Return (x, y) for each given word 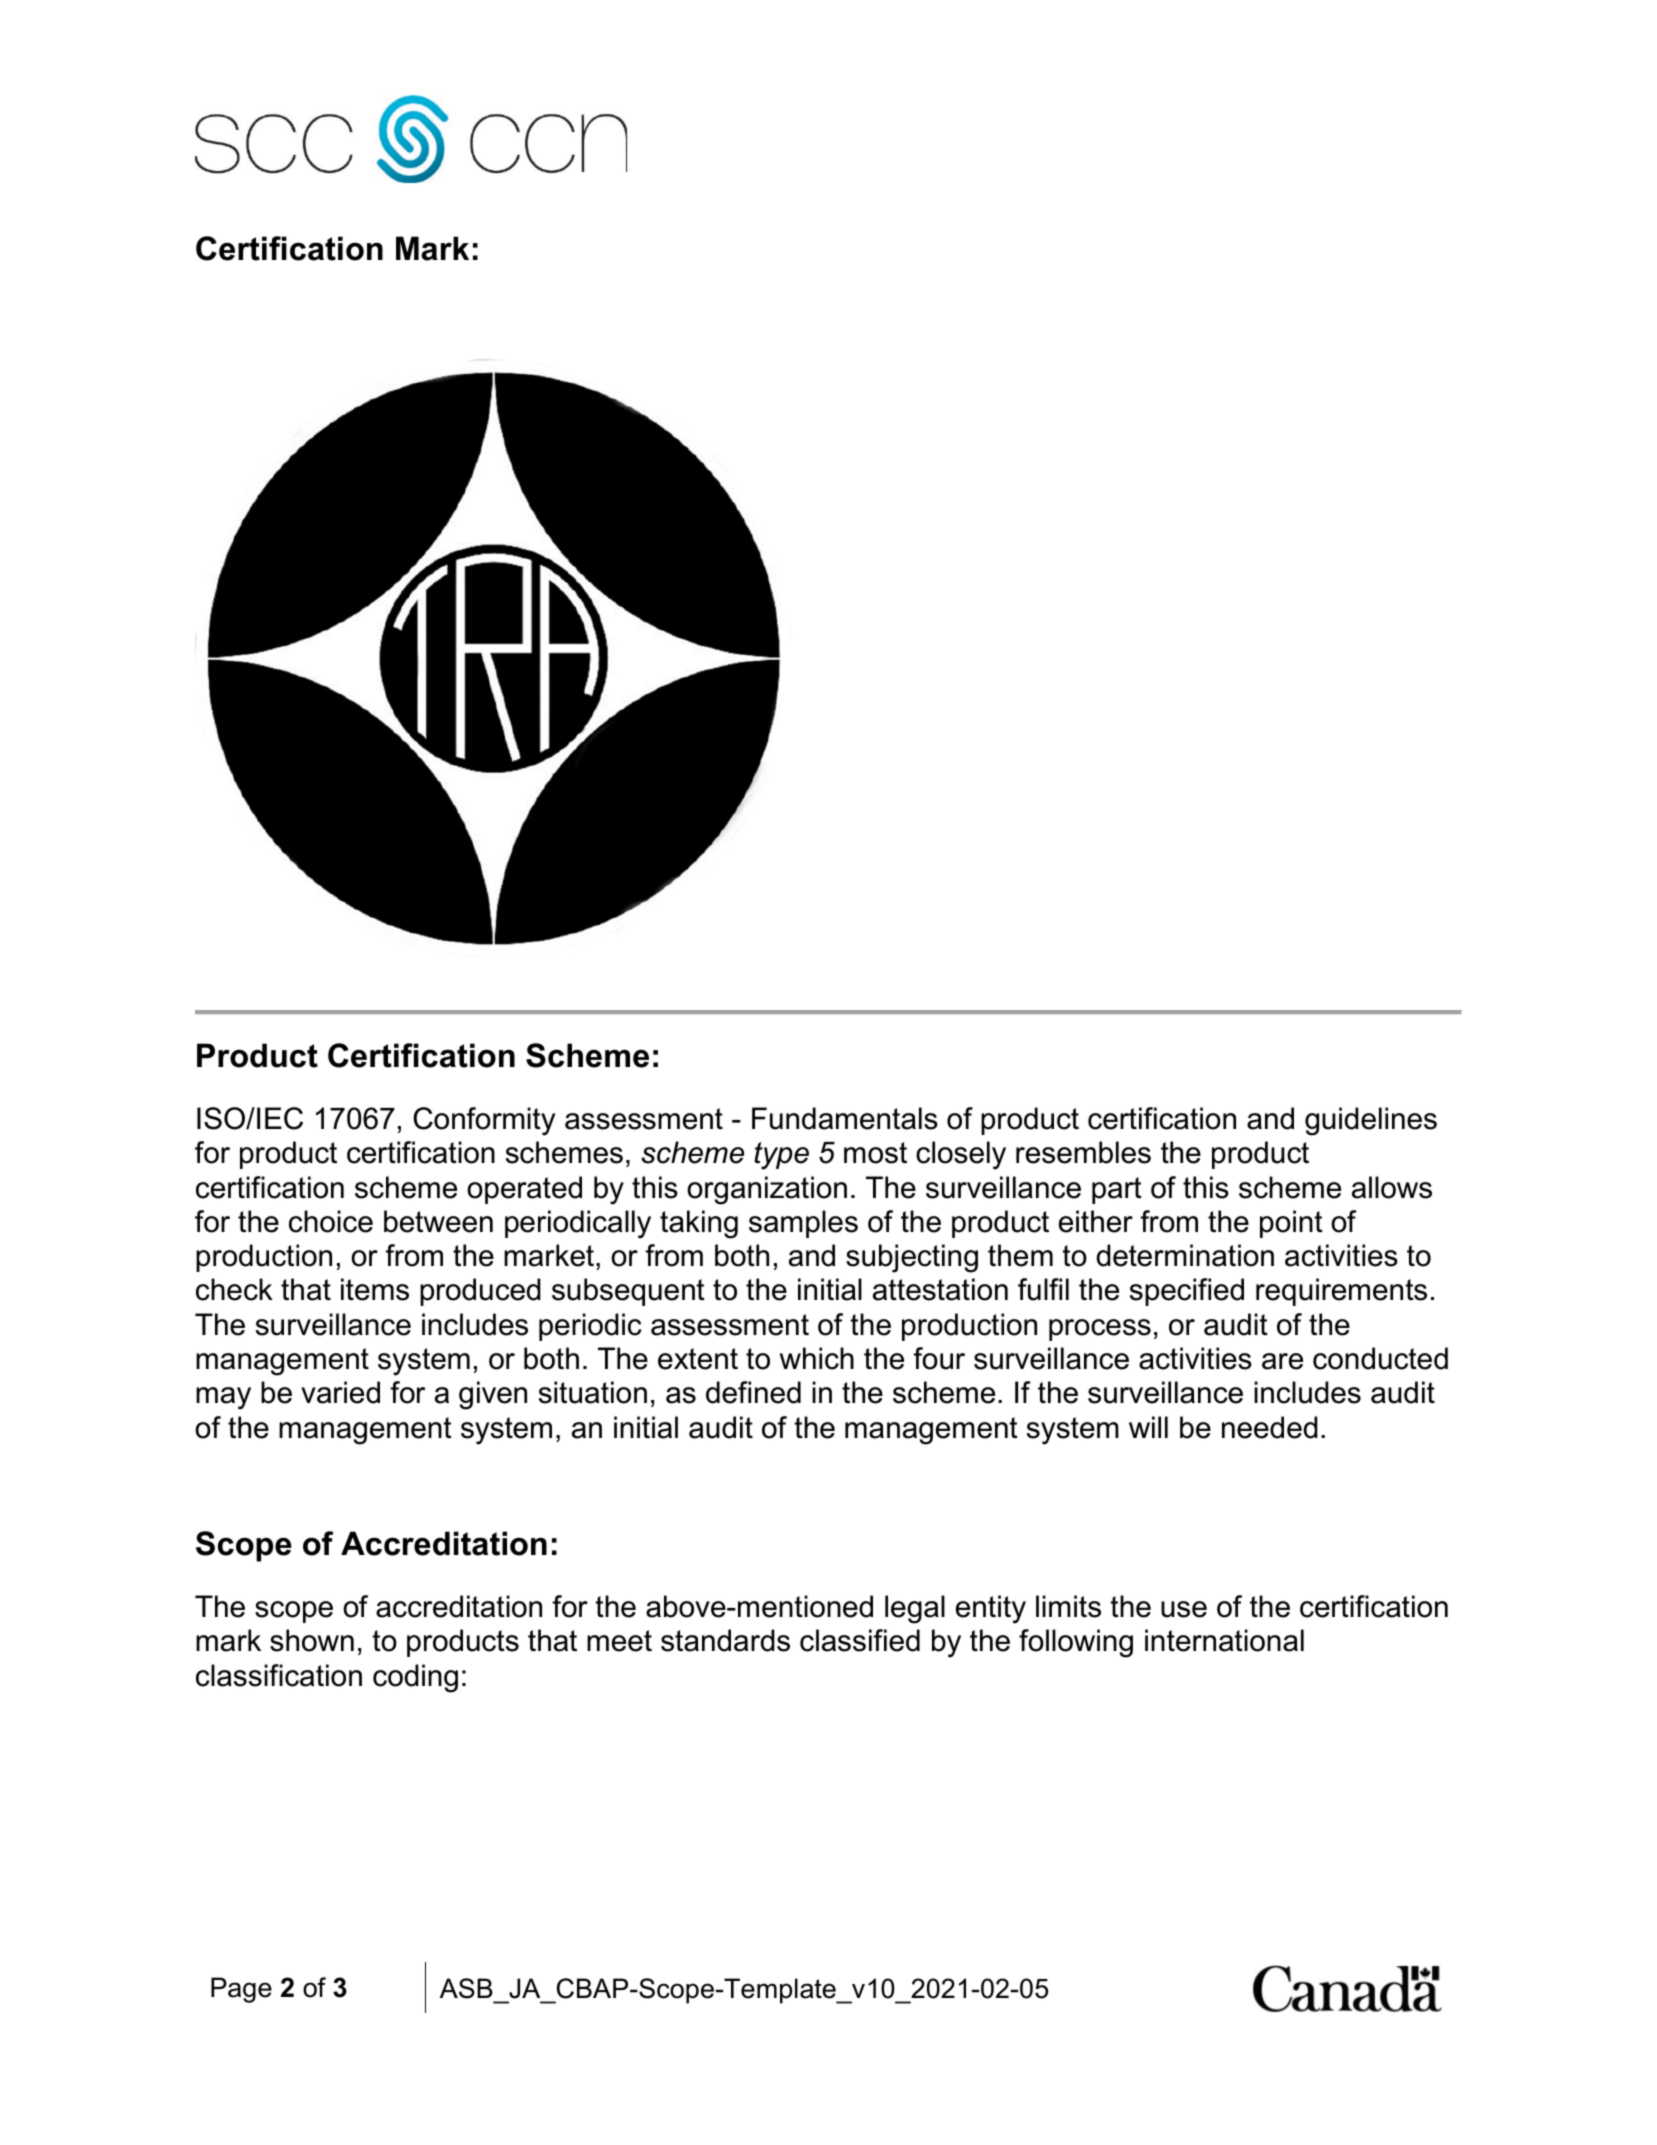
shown (312, 1640)
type (781, 1156)
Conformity (484, 1121)
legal (915, 1609)
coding (415, 1678)
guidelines (1371, 1121)
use (1184, 1609)
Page (241, 1990)
